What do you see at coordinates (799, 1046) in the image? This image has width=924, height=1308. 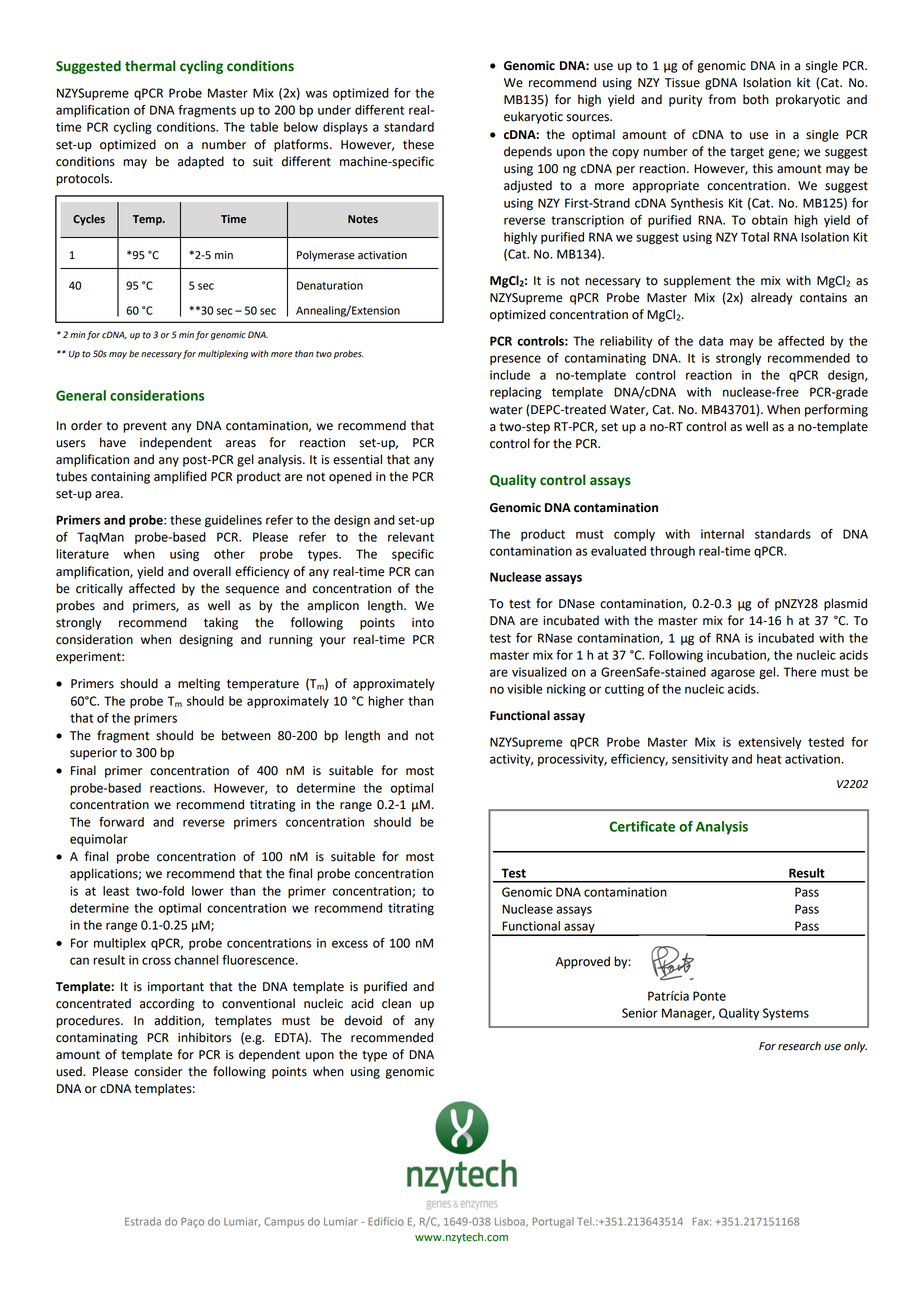 I see `research` at bounding box center [799, 1046].
